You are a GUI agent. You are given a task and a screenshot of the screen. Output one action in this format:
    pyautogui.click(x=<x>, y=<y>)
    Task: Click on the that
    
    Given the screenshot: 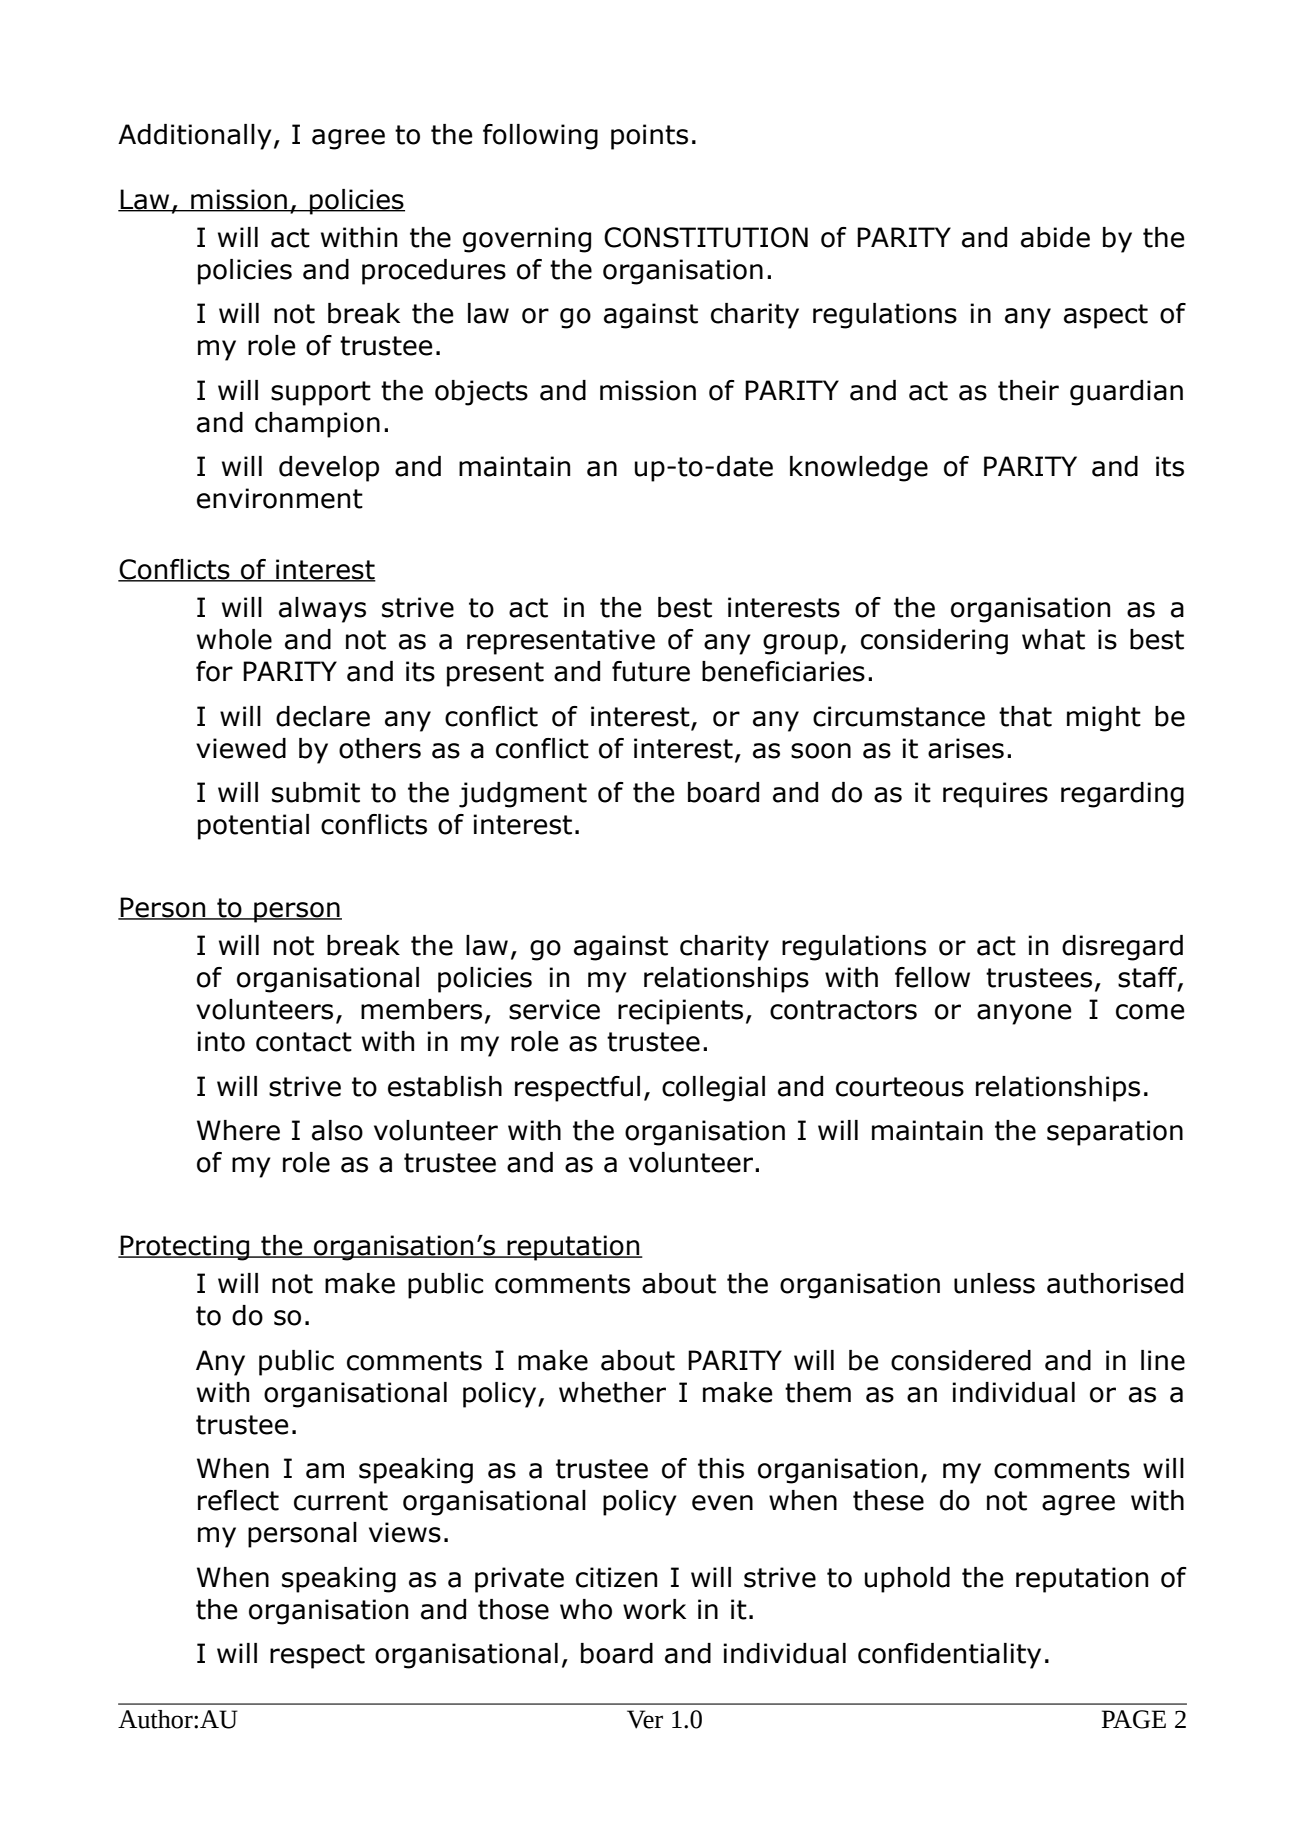 What is the action you would take?
    pyautogui.click(x=1025, y=716)
